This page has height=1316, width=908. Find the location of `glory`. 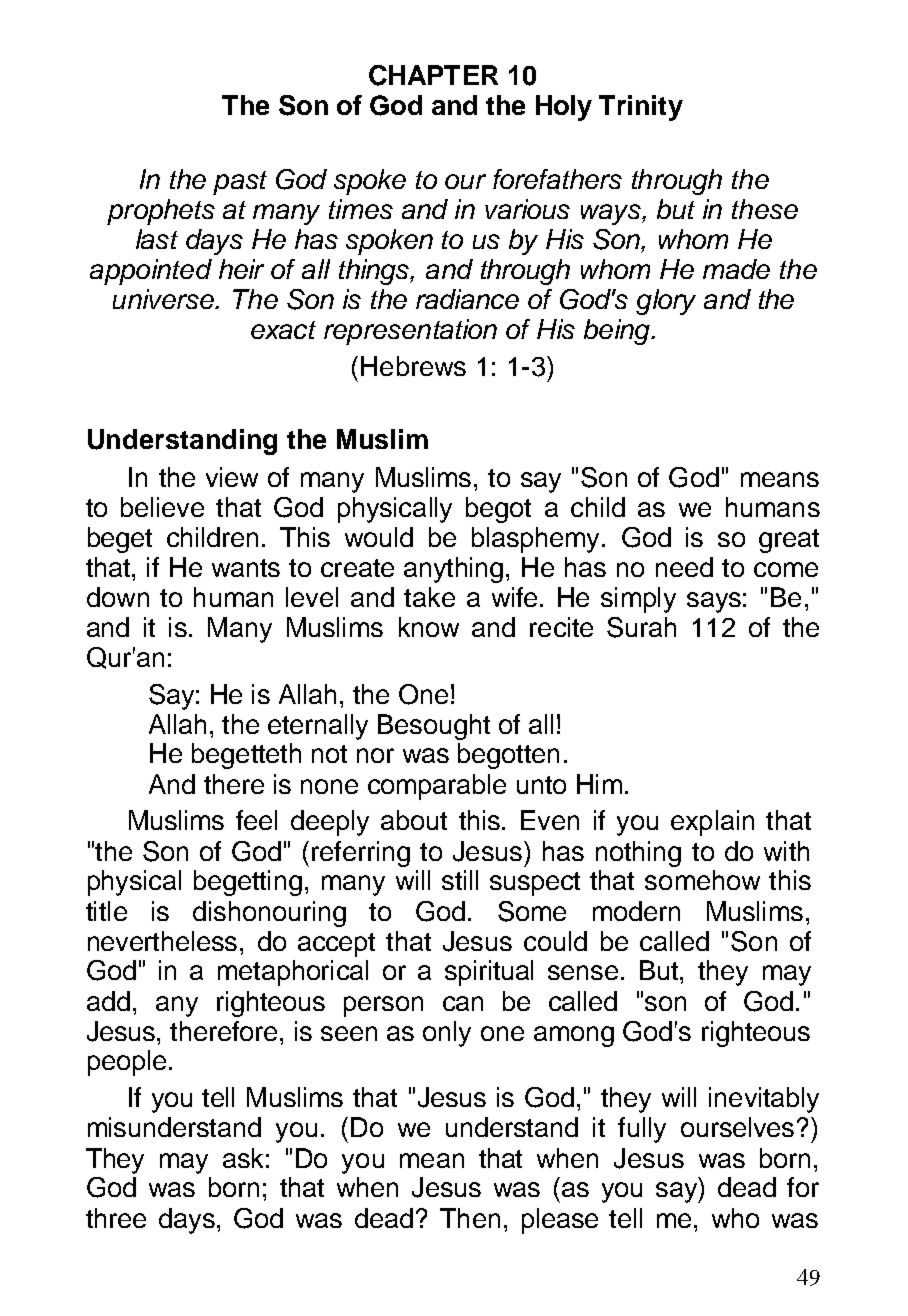

glory is located at coordinates (666, 302).
